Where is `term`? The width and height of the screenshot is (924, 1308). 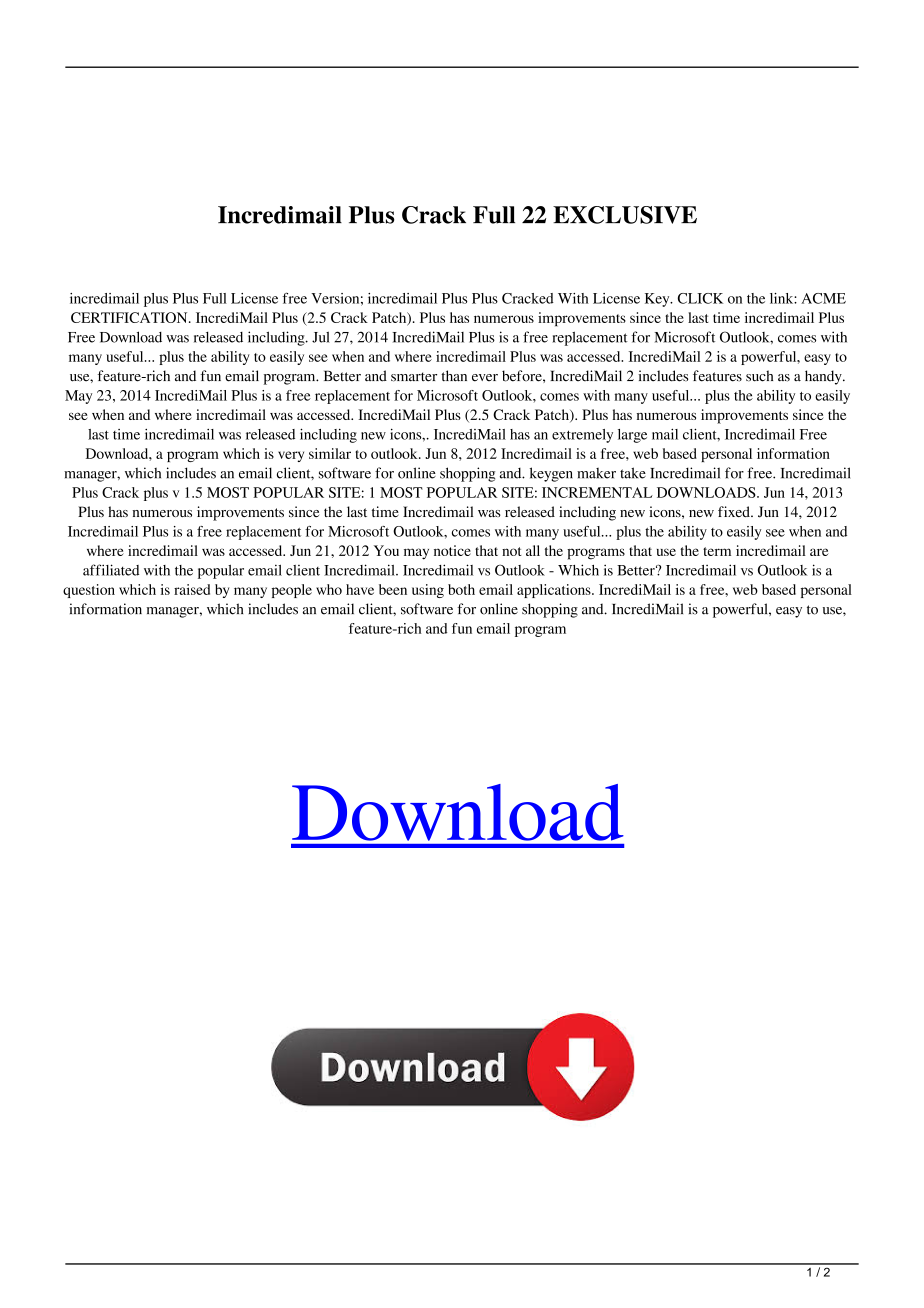 term is located at coordinates (717, 551).
